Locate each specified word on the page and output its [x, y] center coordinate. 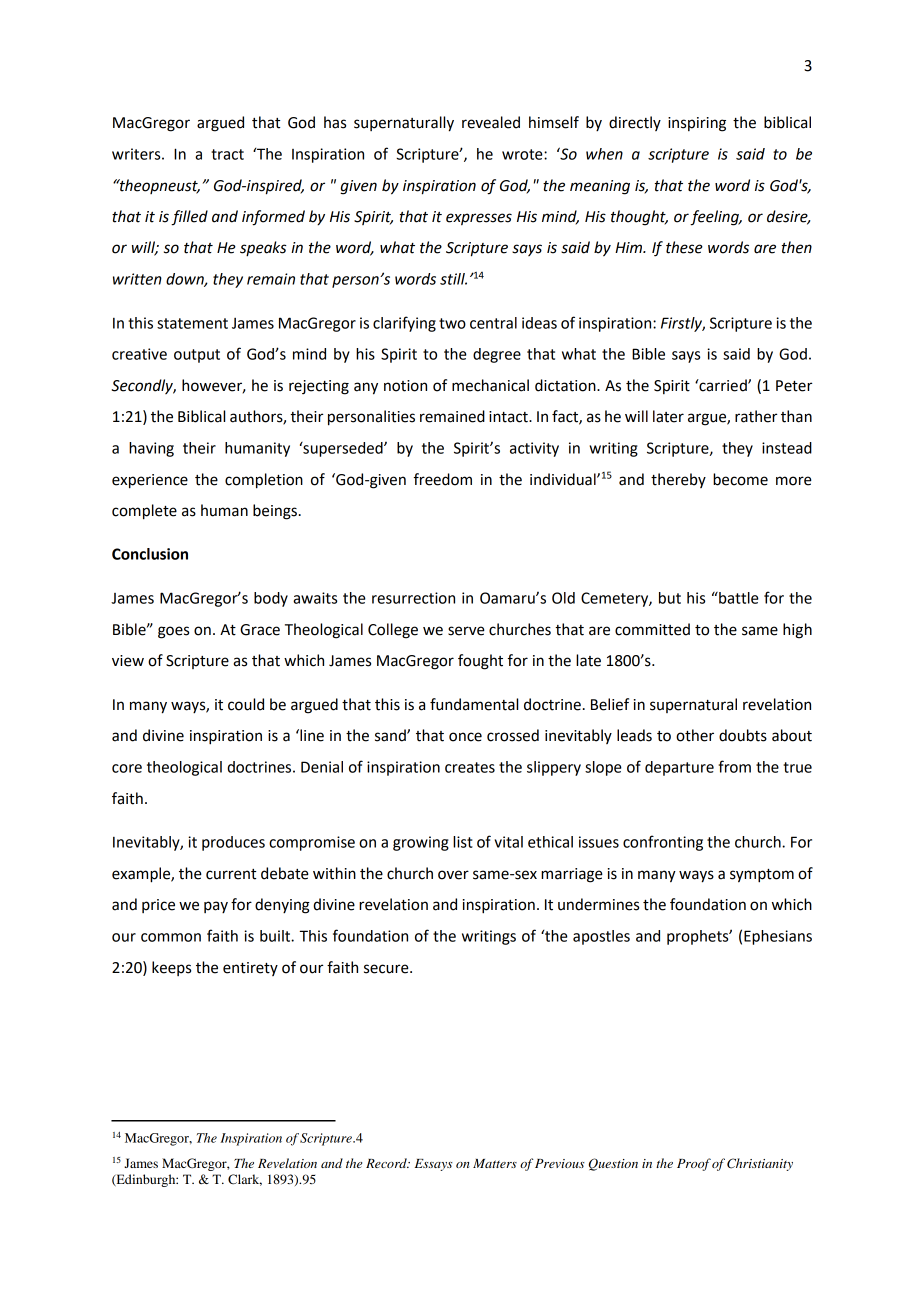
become [740, 479]
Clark [245, 1180]
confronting [663, 843]
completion [264, 481]
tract [227, 154]
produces [233, 843]
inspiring [697, 124]
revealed [491, 122]
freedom [443, 479]
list [463, 842]
